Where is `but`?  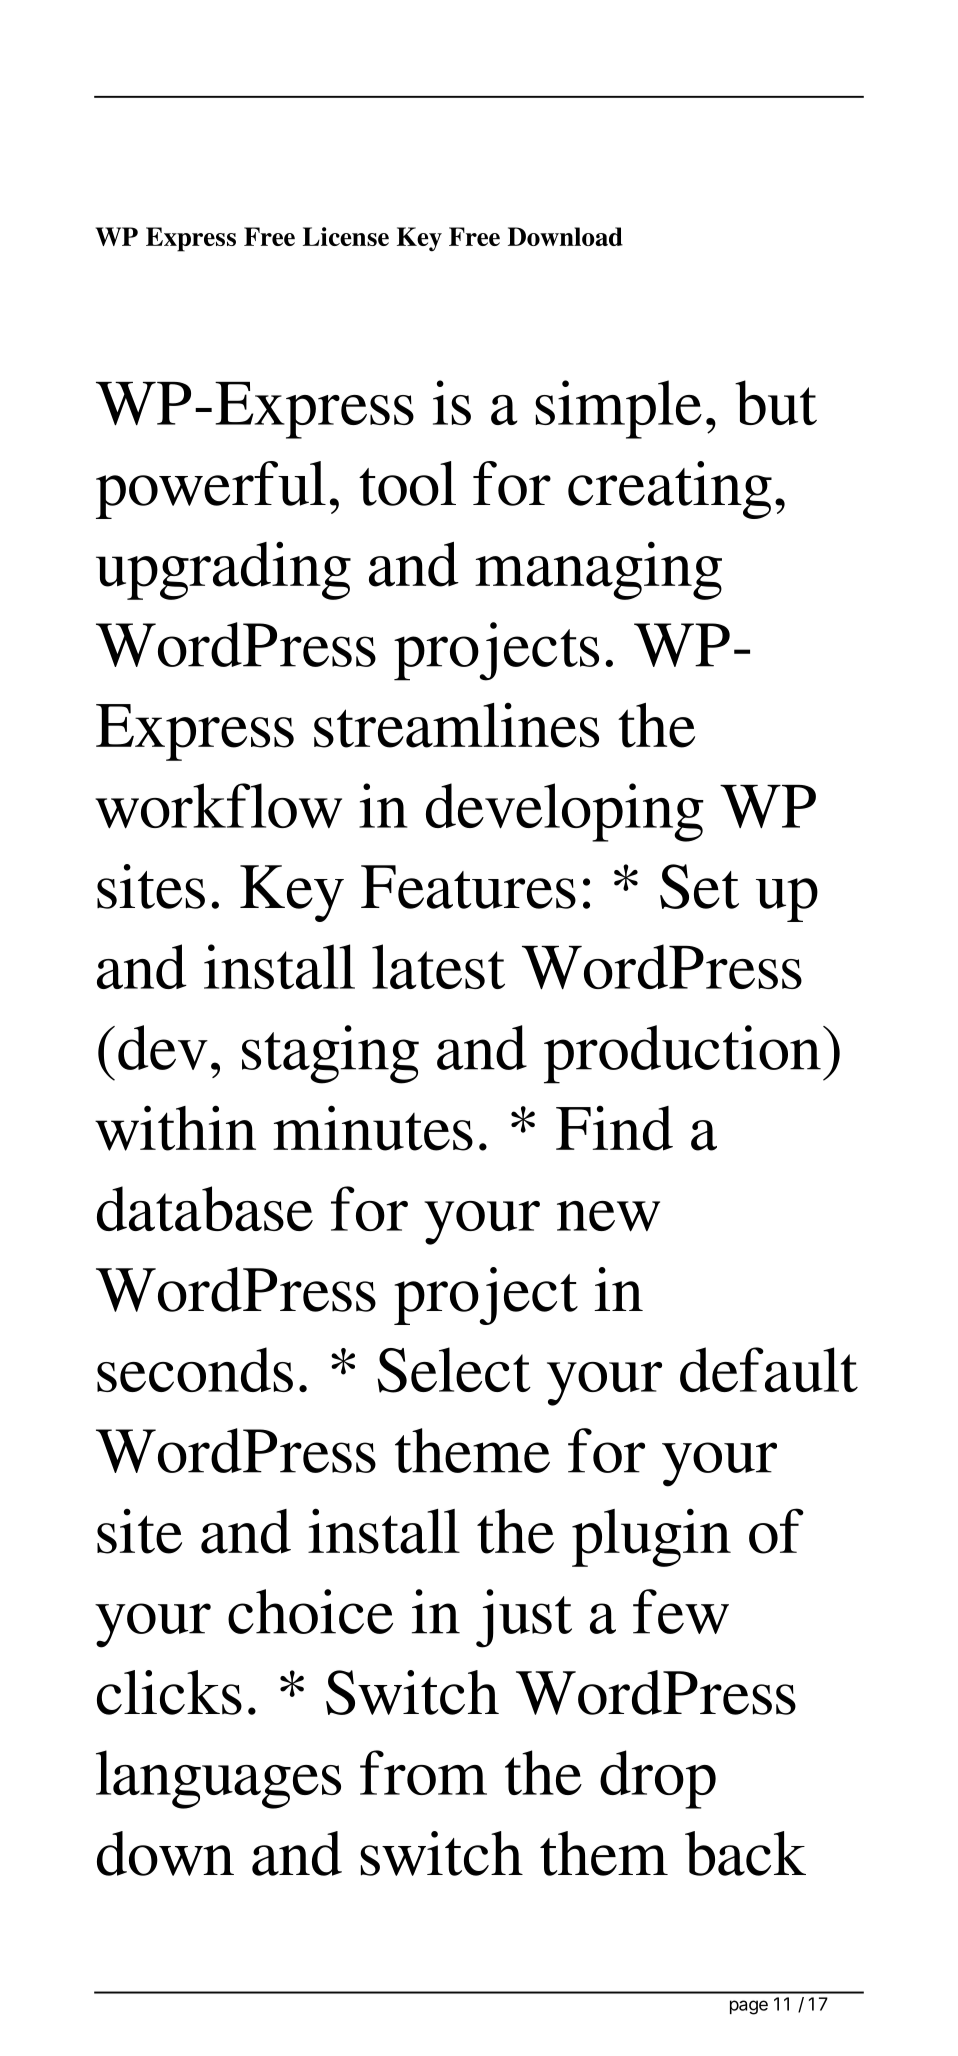 but is located at coordinates (776, 402).
